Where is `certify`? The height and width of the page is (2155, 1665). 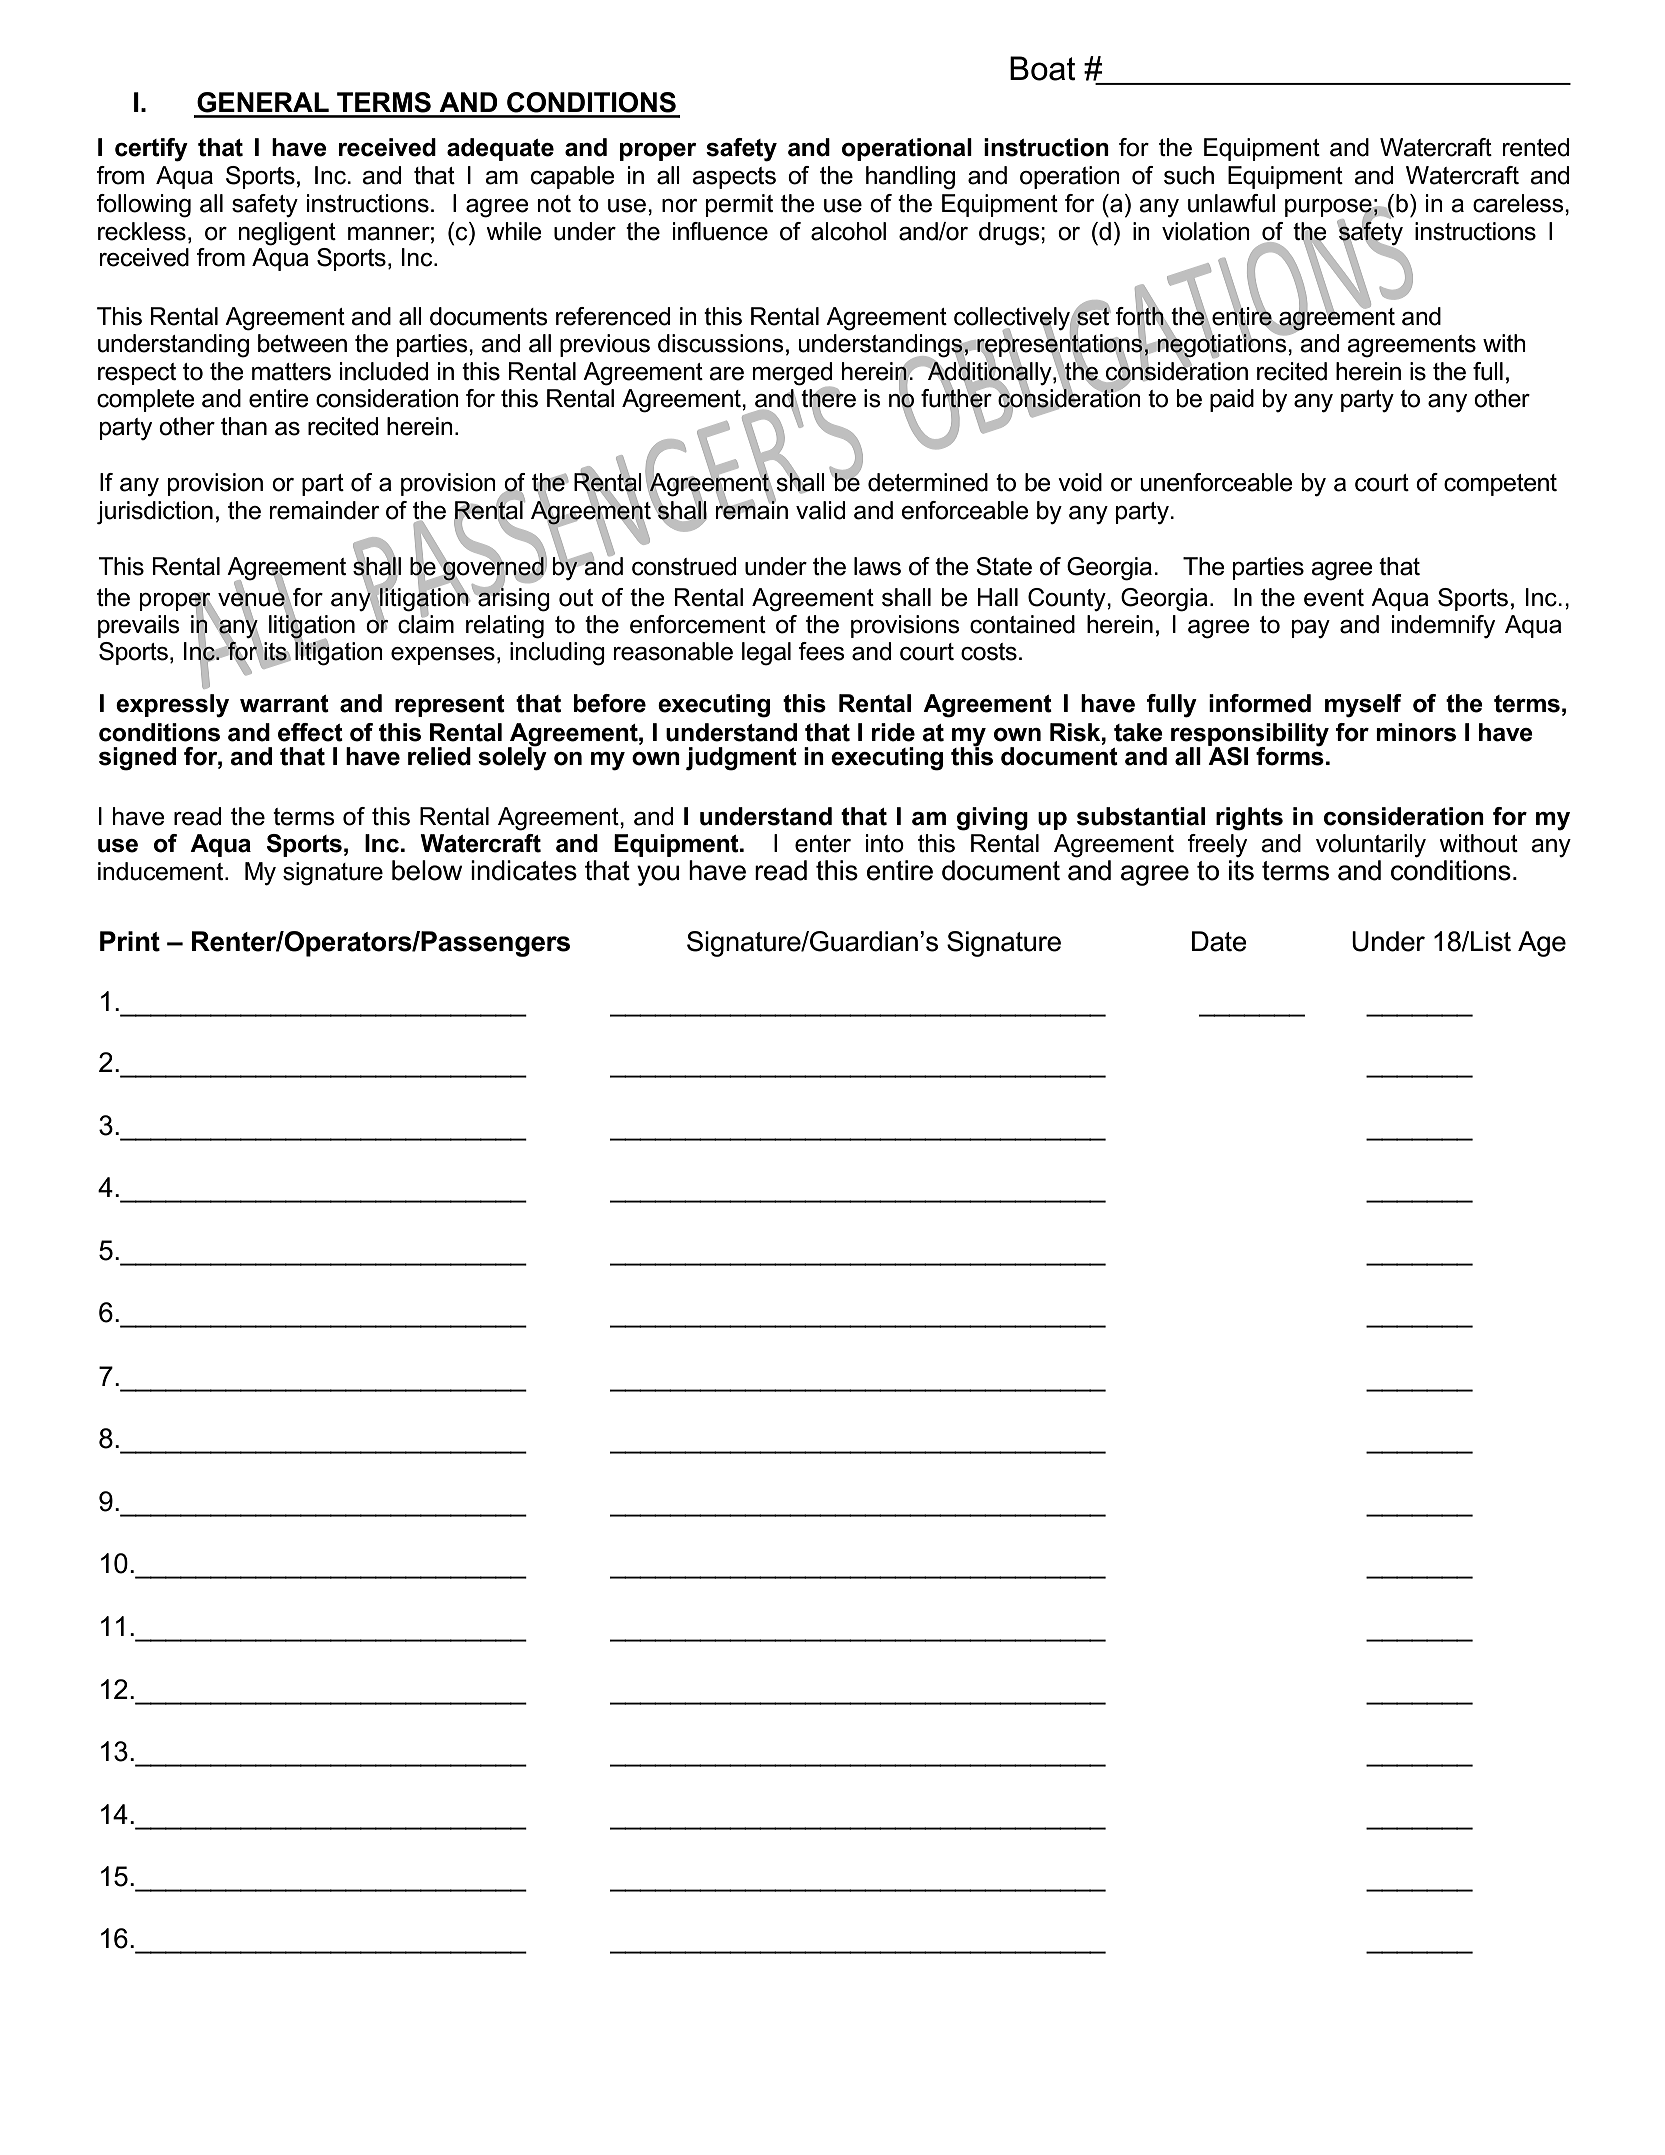 certify is located at coordinates (151, 150).
